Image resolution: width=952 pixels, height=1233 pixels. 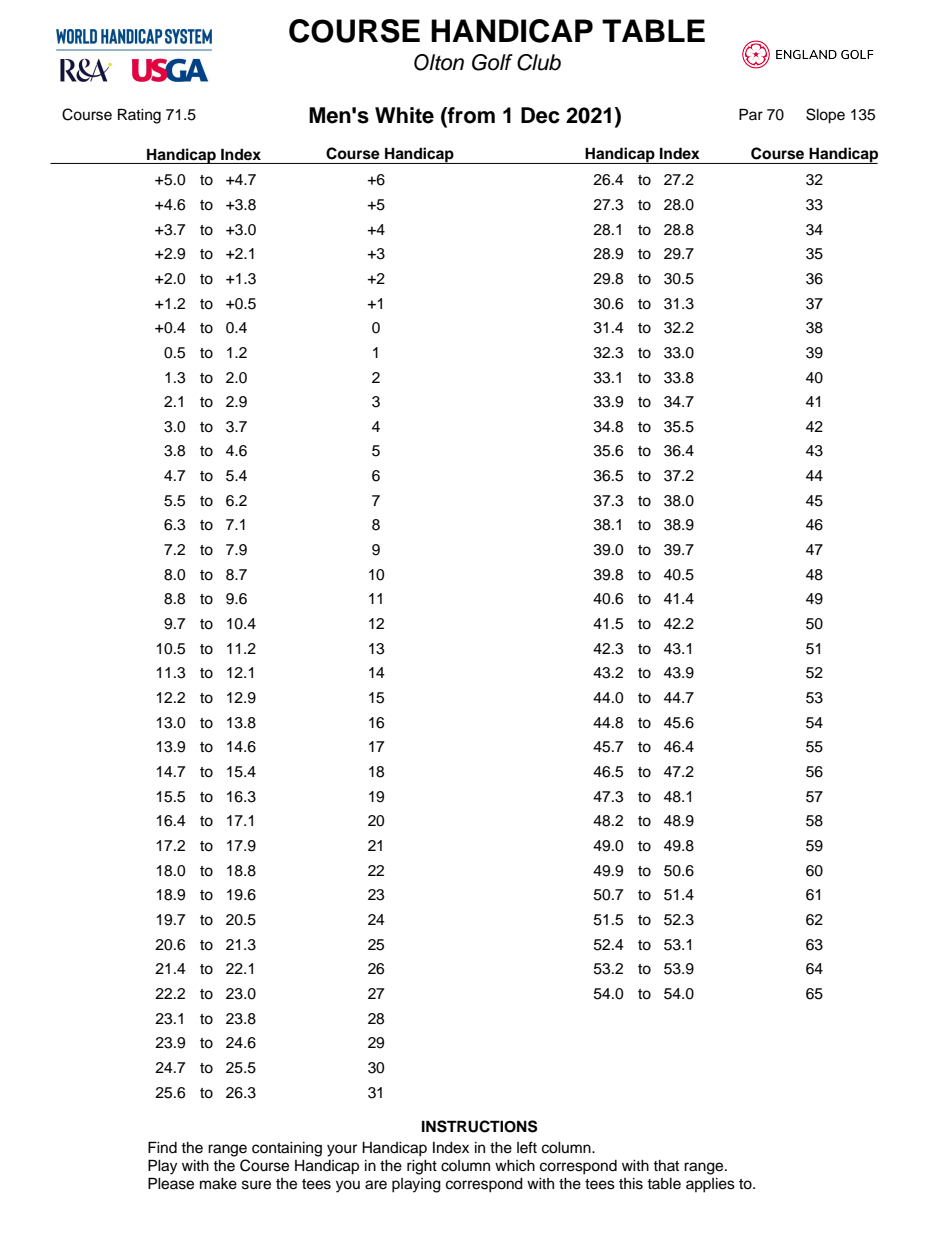 What do you see at coordinates (540, 115) in the screenshot?
I see `Dec` at bounding box center [540, 115].
